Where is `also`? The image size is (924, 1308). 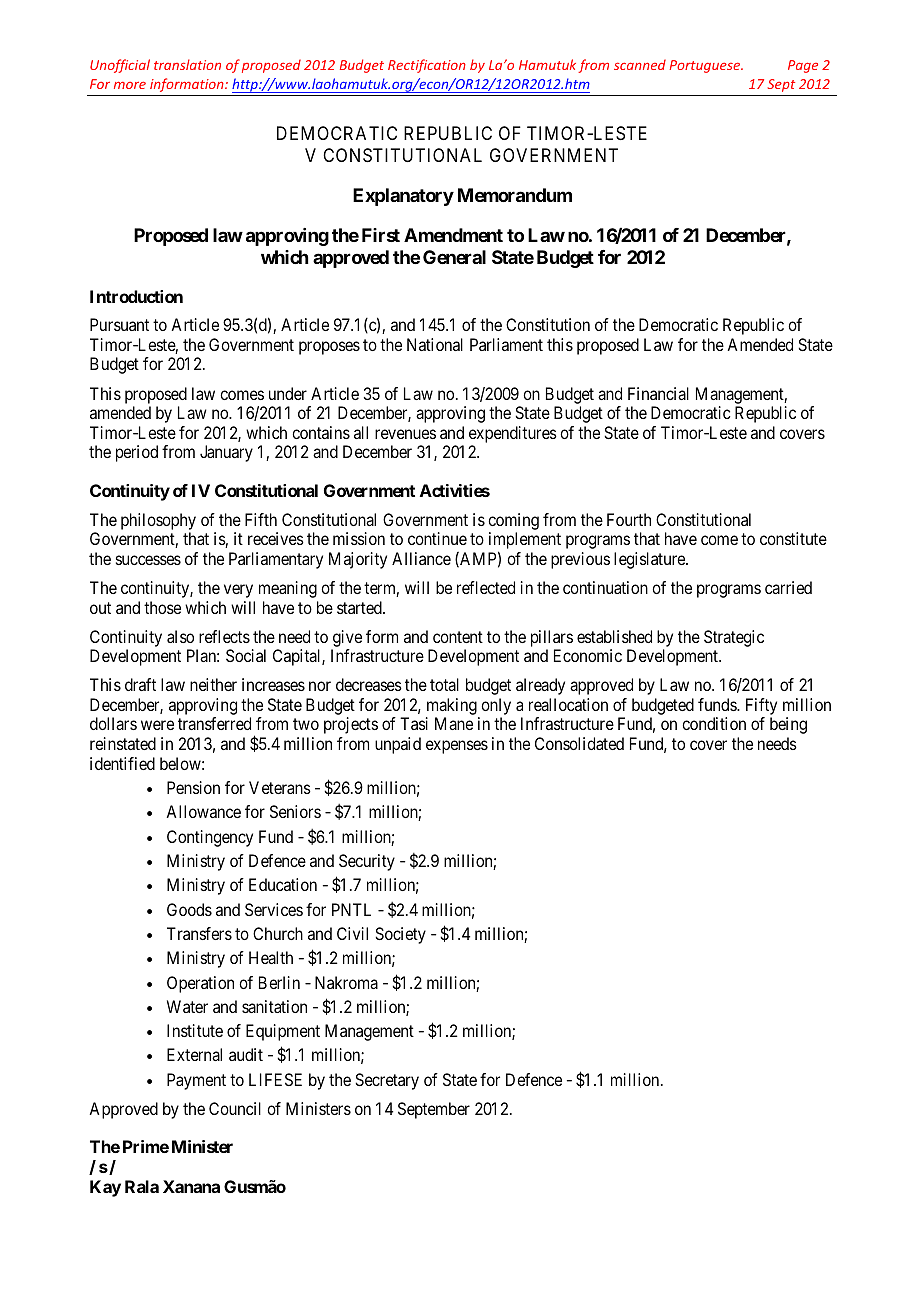 also is located at coordinates (180, 636).
